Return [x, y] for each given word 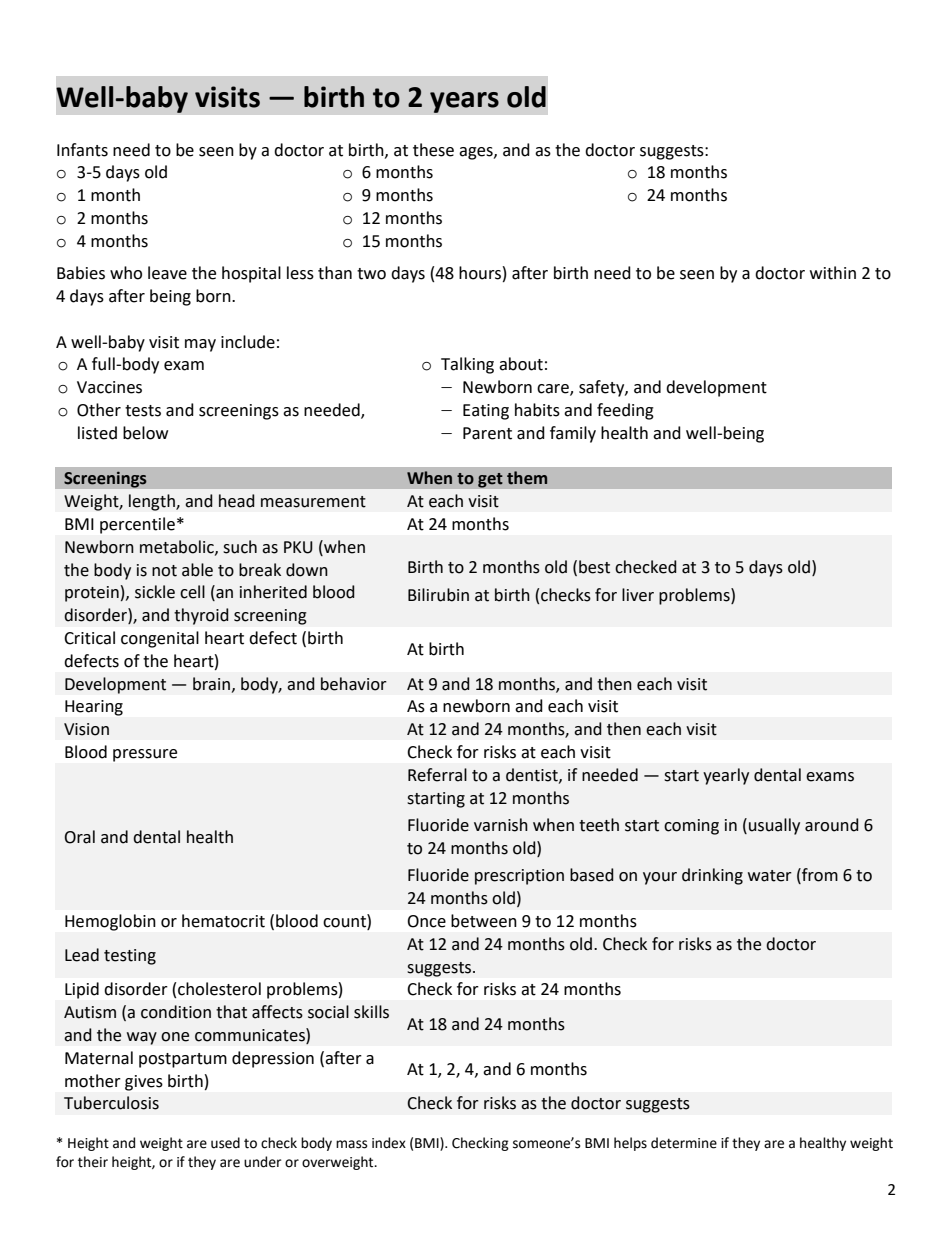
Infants [82, 150]
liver [638, 595]
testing [130, 957]
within [833, 273]
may [200, 345]
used [225, 1143]
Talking [467, 365]
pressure [145, 755]
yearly [726, 776]
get [490, 480]
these [433, 150]
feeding [625, 411]
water [770, 876]
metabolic [178, 547]
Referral [437, 775]
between [484, 921]
